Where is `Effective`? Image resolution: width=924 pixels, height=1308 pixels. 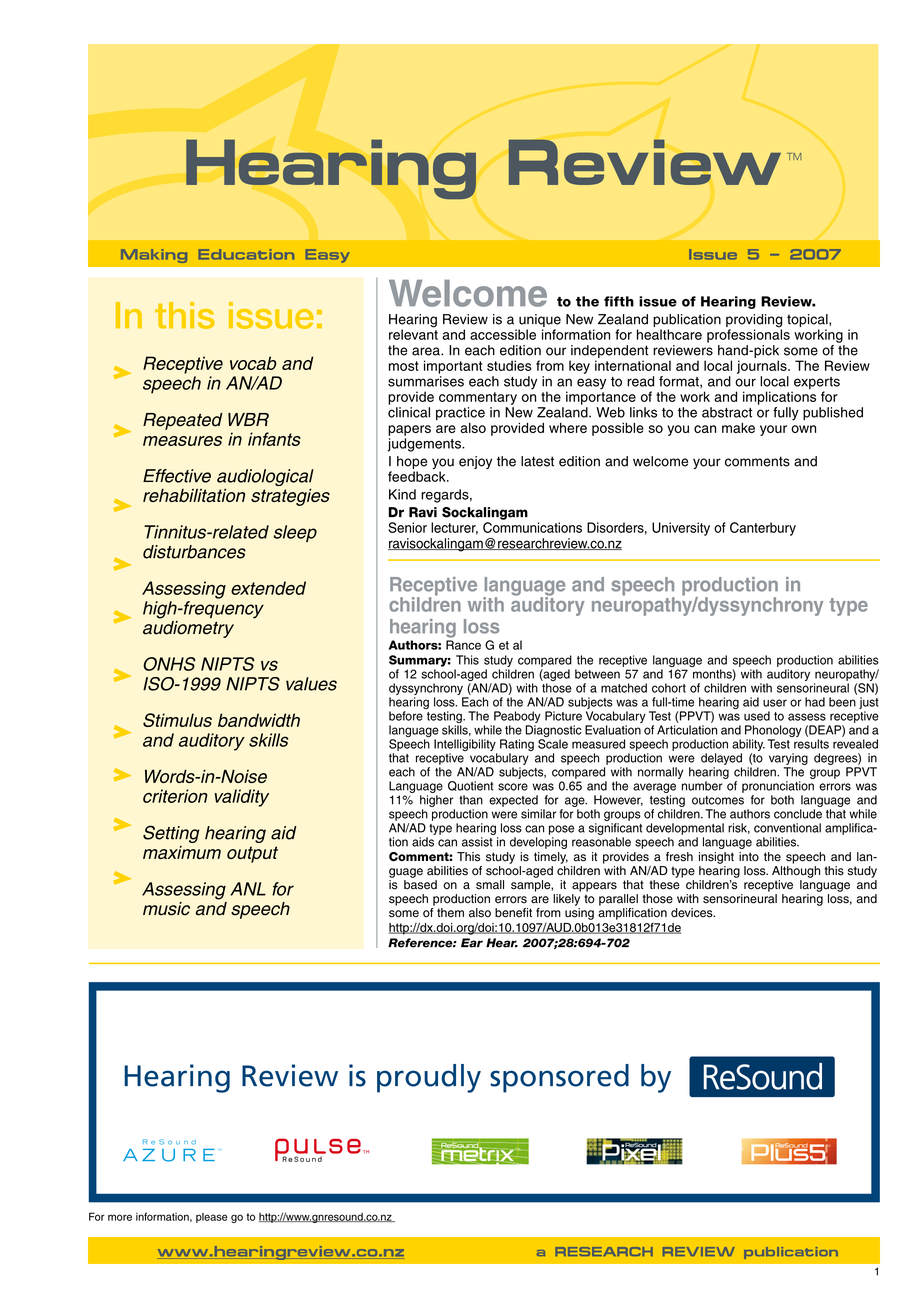 Effective is located at coordinates (177, 476).
